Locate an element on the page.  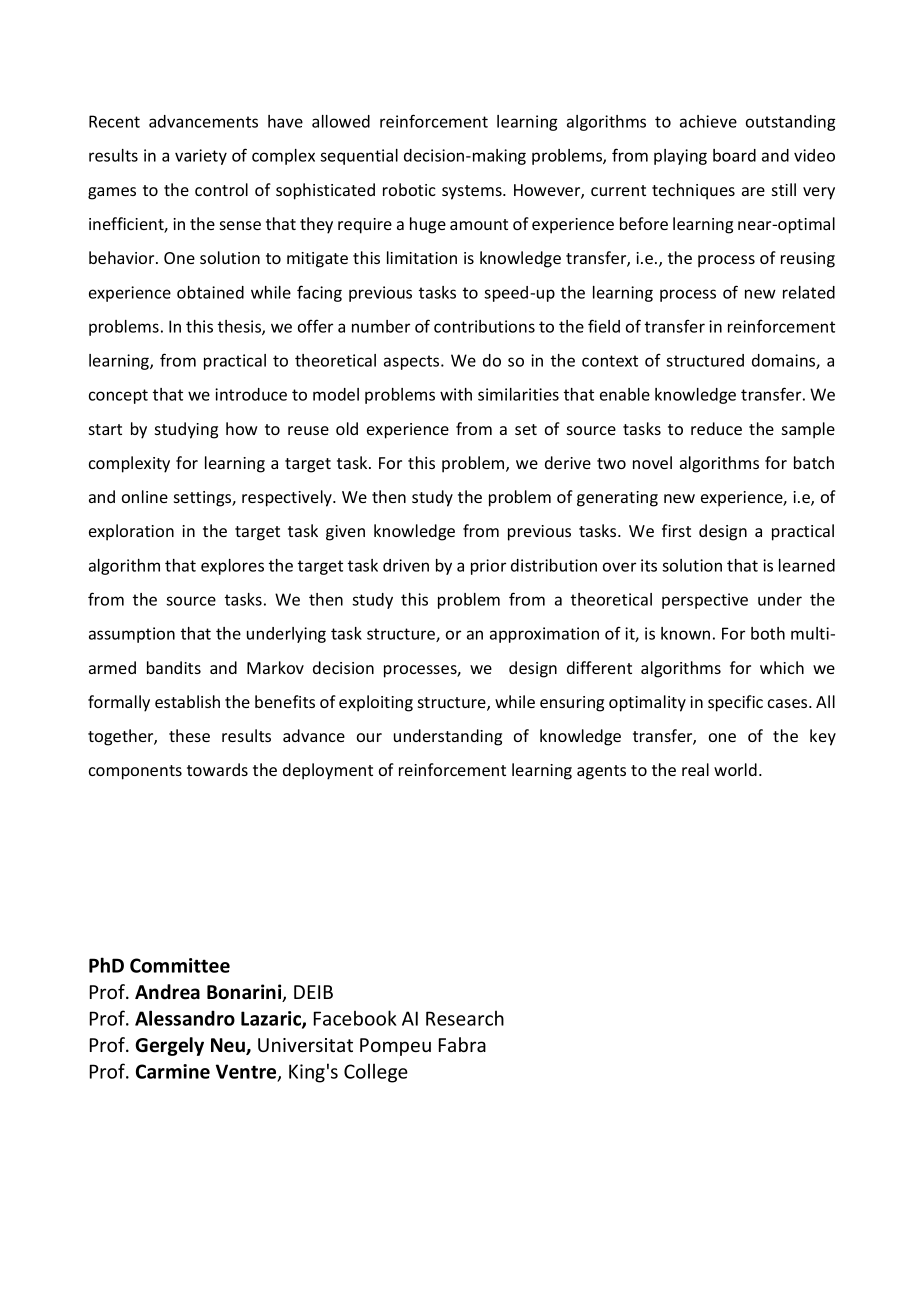
first is located at coordinates (676, 530).
